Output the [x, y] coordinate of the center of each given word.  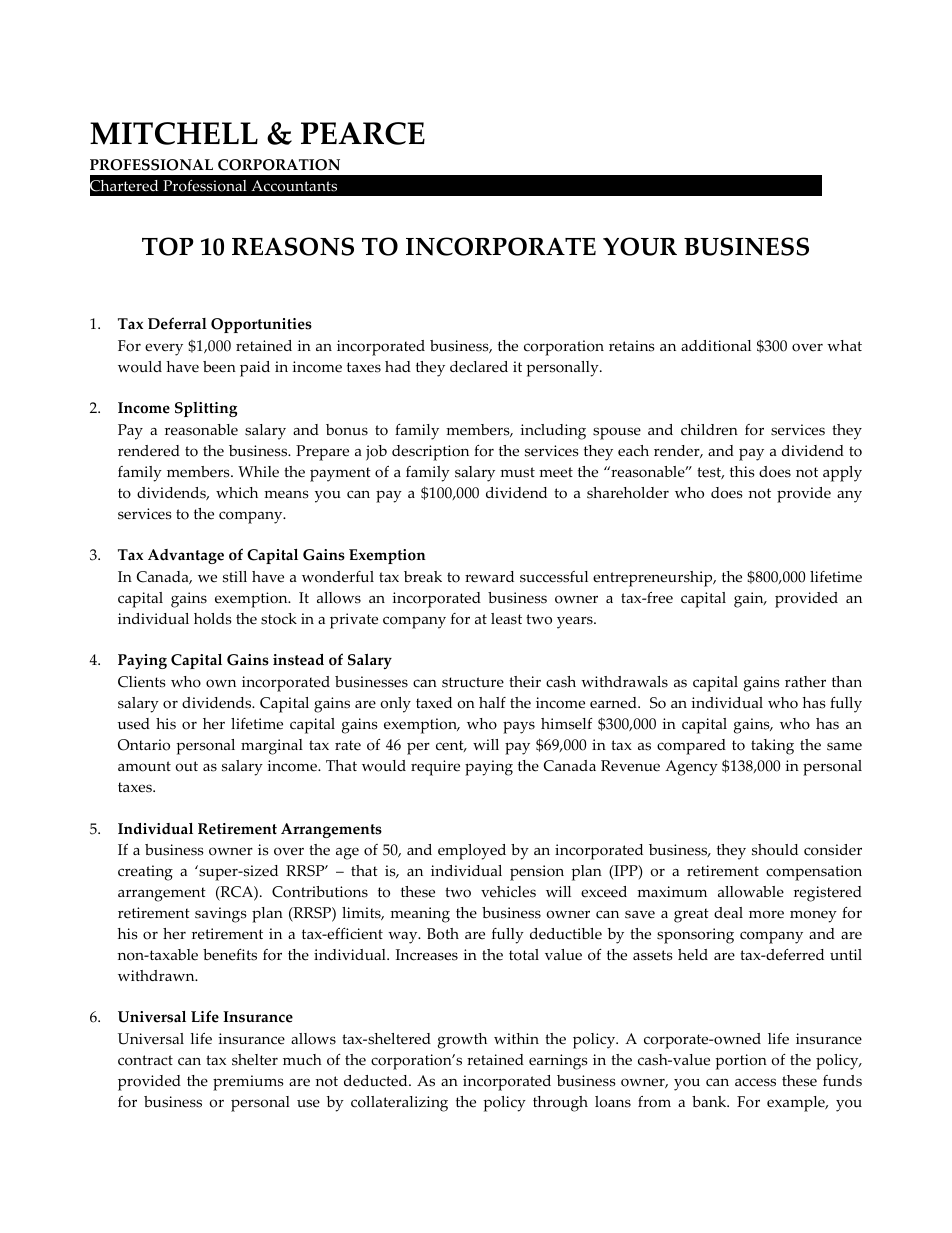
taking [772, 747]
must [517, 472]
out [186, 766]
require [435, 768]
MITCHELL [174, 133]
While [258, 472]
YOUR [640, 246]
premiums [248, 1083]
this [742, 472]
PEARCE [363, 133]
